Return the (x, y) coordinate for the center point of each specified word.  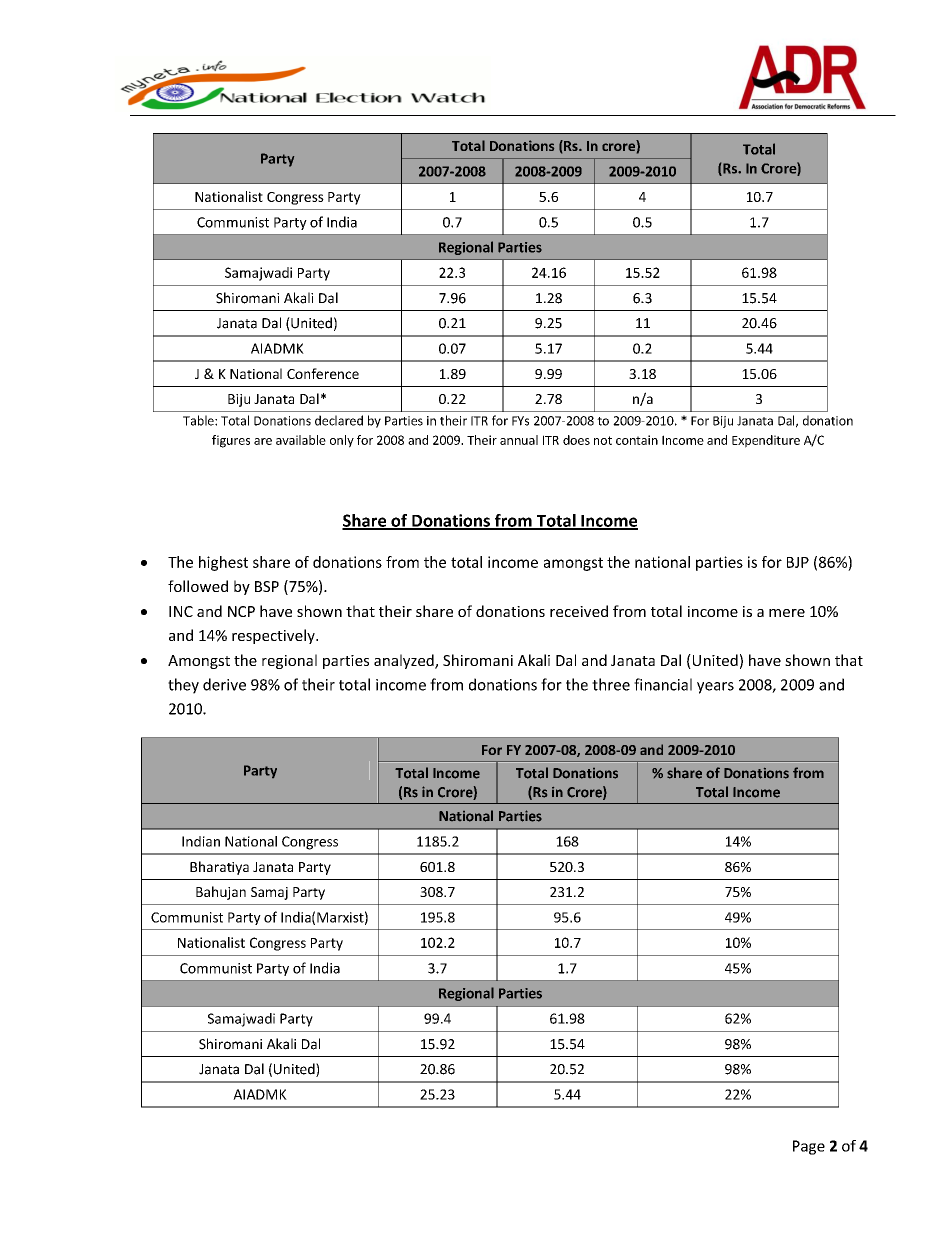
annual (519, 440)
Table (199, 420)
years (715, 688)
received (579, 611)
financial (663, 684)
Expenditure (766, 441)
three (611, 684)
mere (787, 613)
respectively (274, 636)
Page (809, 1147)
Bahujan (221, 893)
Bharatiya (219, 868)
